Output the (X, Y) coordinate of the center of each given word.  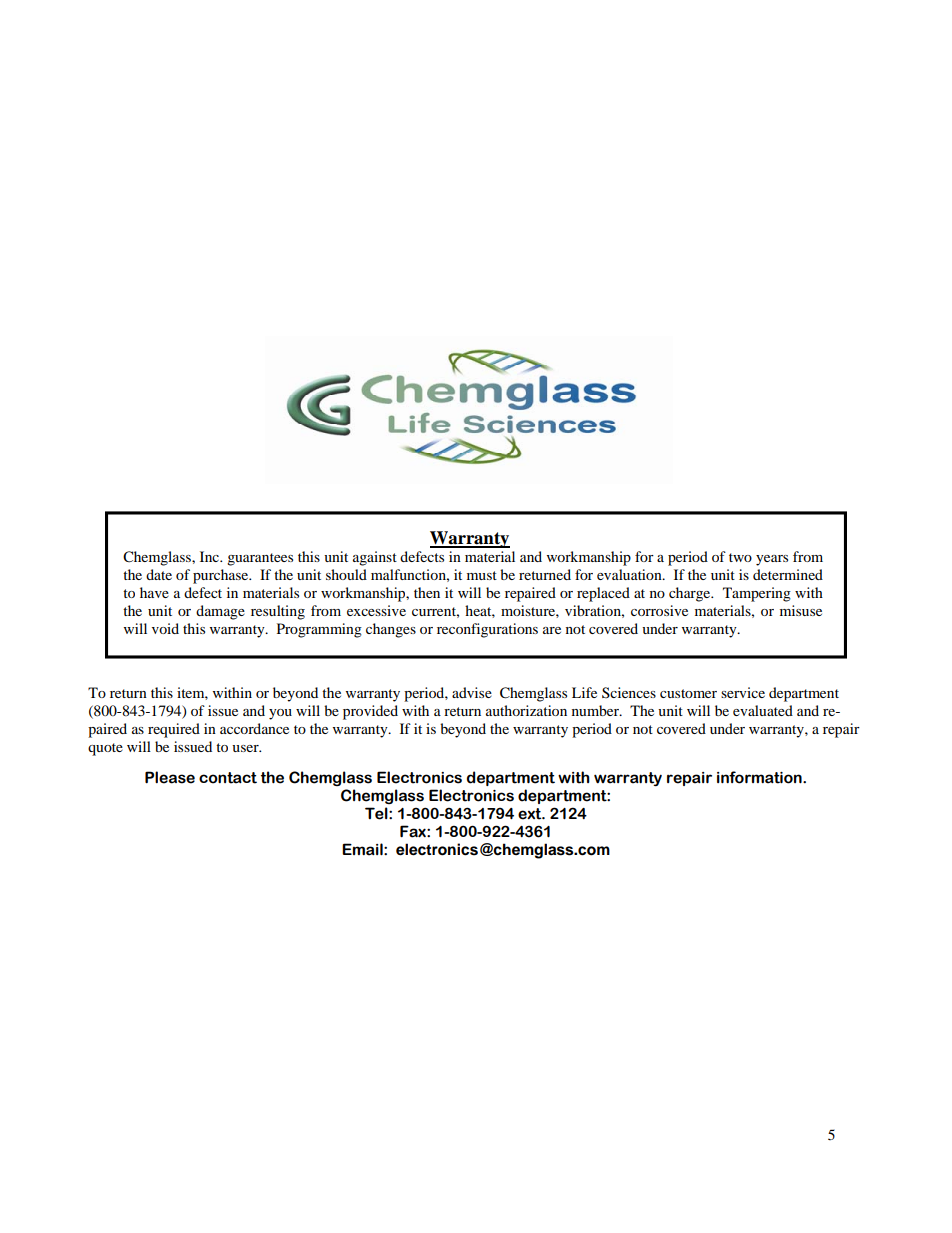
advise (472, 692)
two (740, 557)
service (743, 692)
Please (170, 777)
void (165, 628)
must (482, 575)
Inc (210, 556)
